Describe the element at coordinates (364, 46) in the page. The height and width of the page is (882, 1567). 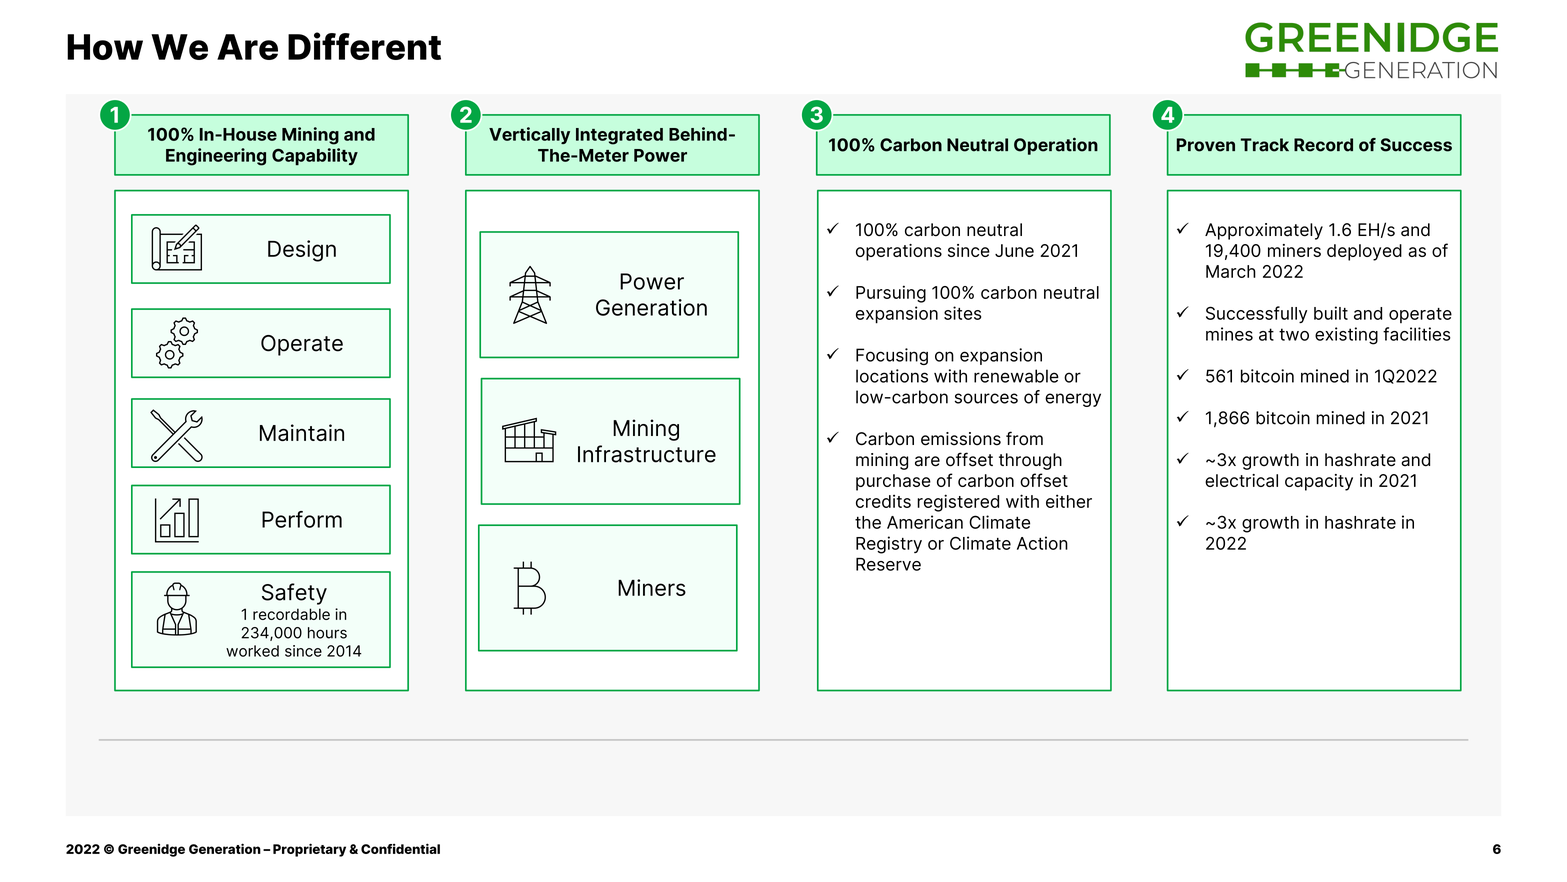
I see `Different` at that location.
